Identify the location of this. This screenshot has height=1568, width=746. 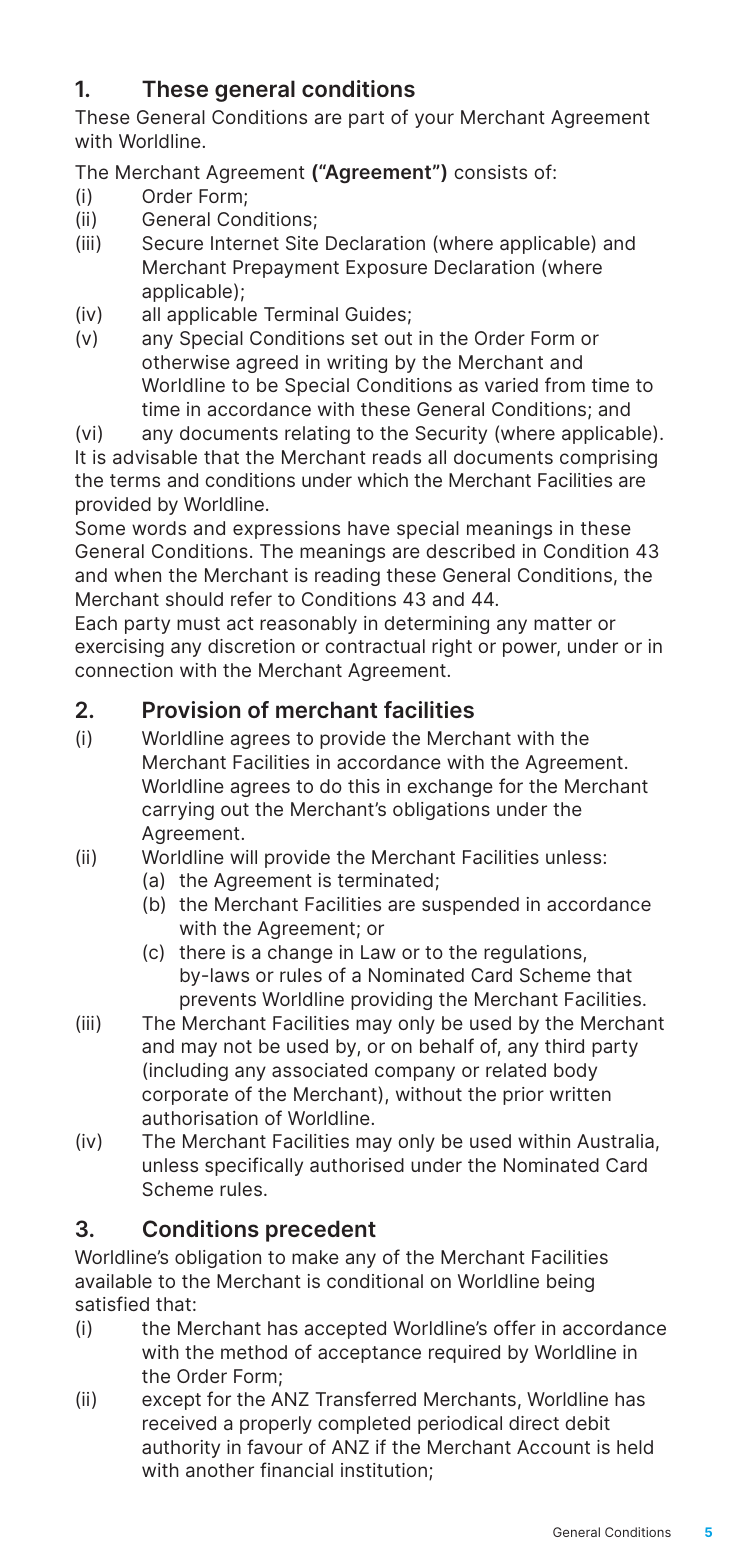
(364, 786).
